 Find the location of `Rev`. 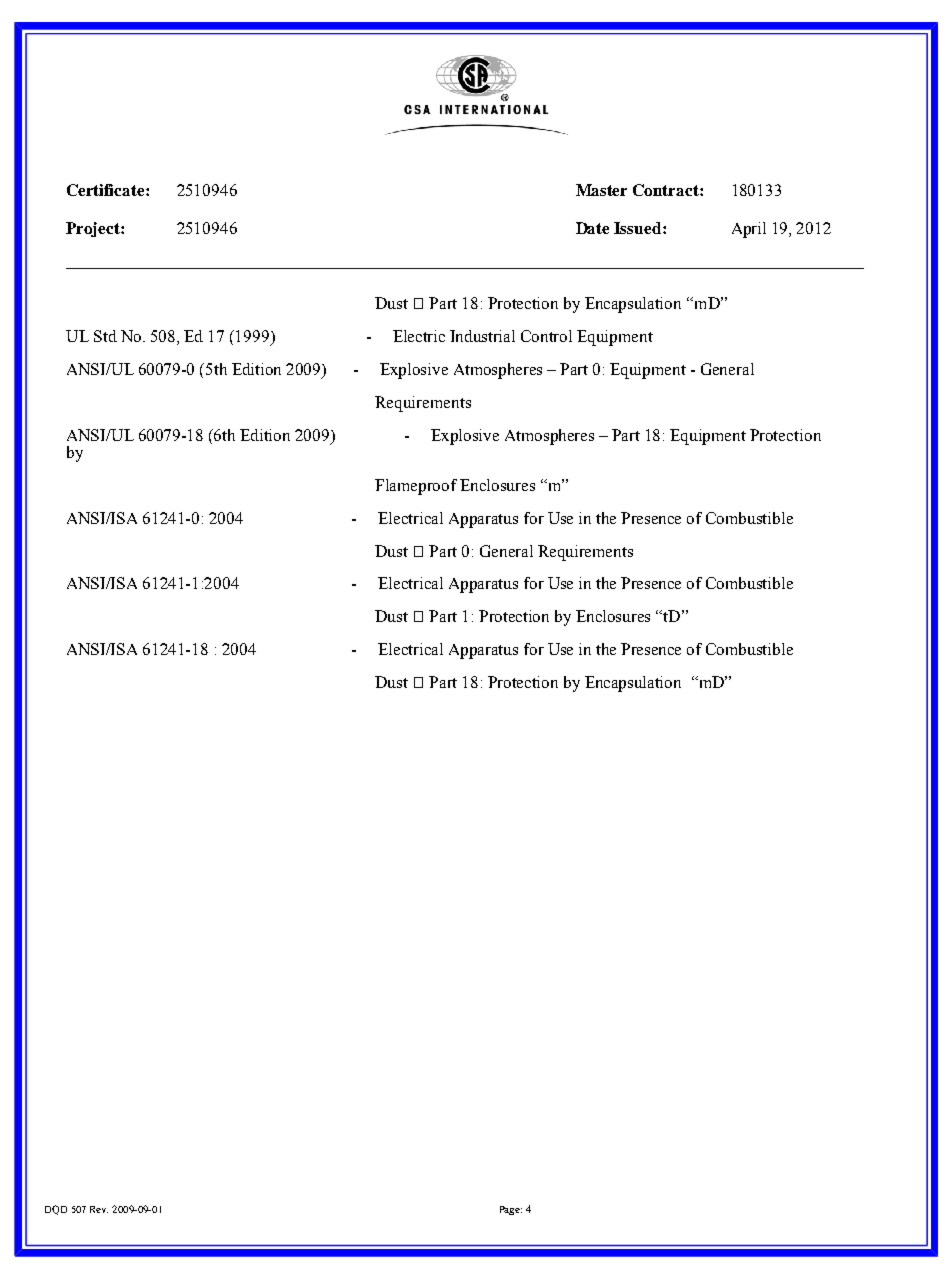

Rev is located at coordinates (99, 1209).
